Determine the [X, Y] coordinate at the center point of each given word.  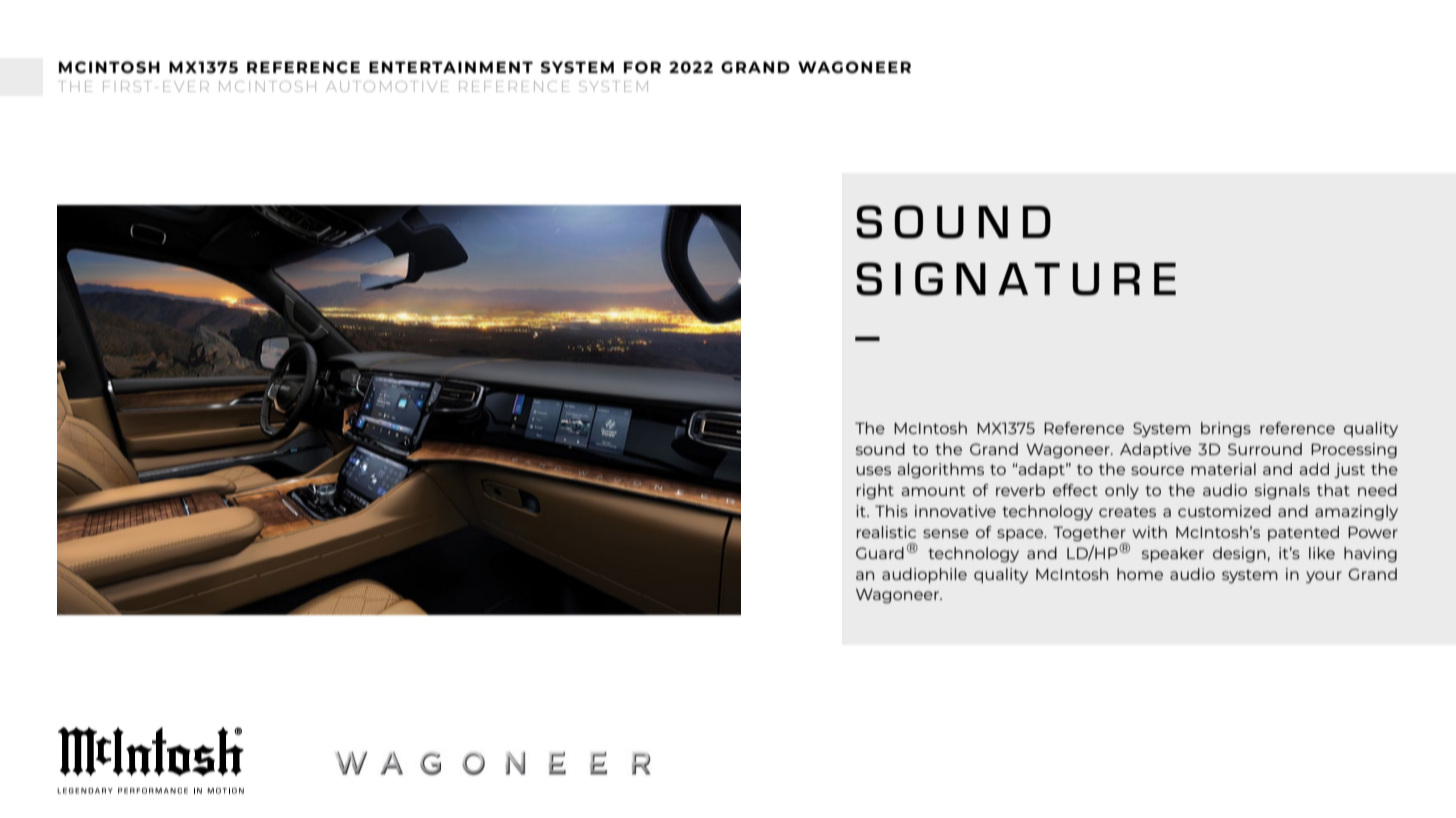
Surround [1265, 449]
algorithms [940, 470]
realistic [886, 532]
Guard [880, 553]
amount [933, 490]
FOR [642, 67]
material [1223, 469]
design [1239, 554]
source [1157, 470]
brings [1226, 429]
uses [873, 470]
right [875, 491]
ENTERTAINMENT [451, 67]
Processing [1354, 450]
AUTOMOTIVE [387, 86]
